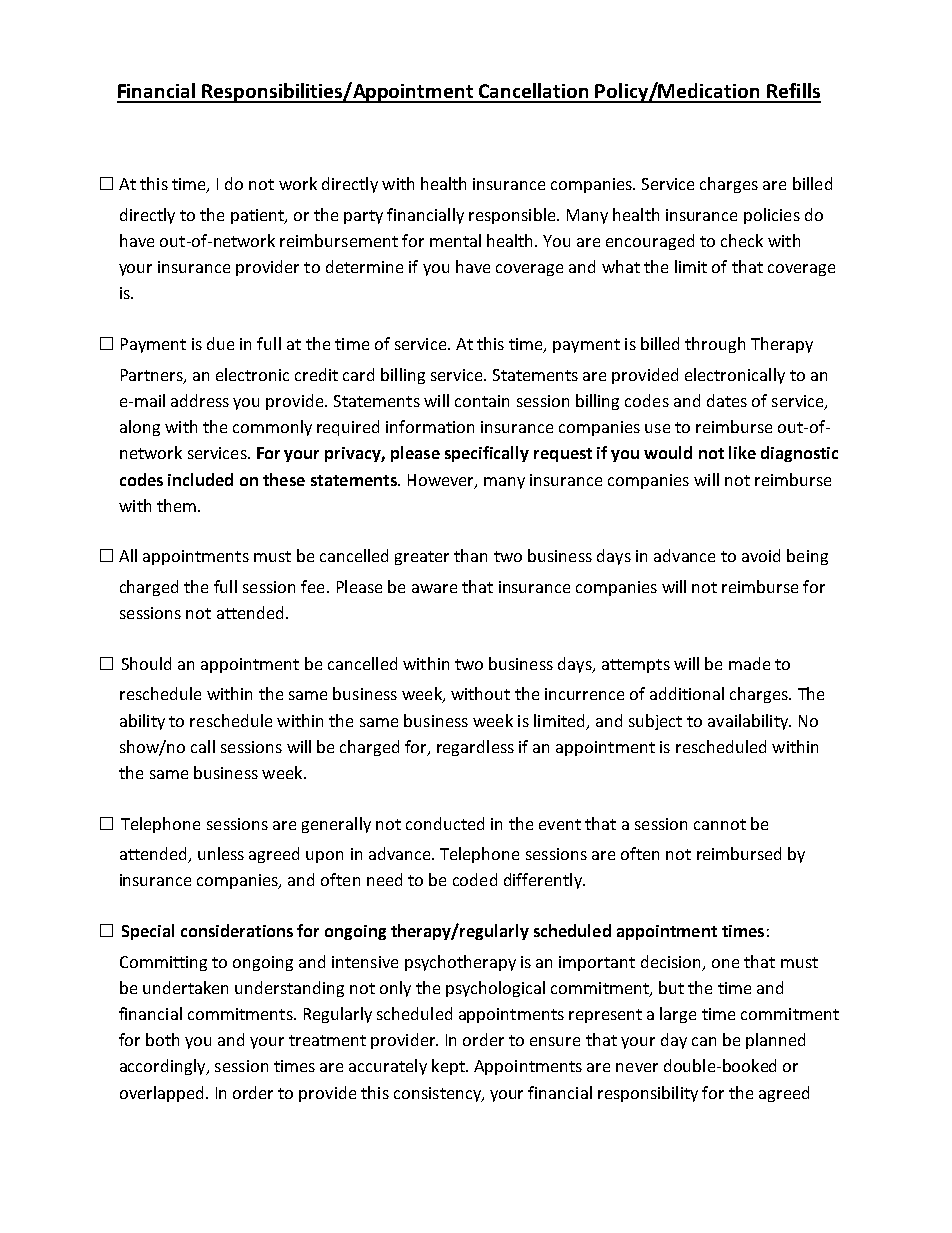 The width and height of the screenshot is (952, 1233). I want to click on coded, so click(475, 879).
